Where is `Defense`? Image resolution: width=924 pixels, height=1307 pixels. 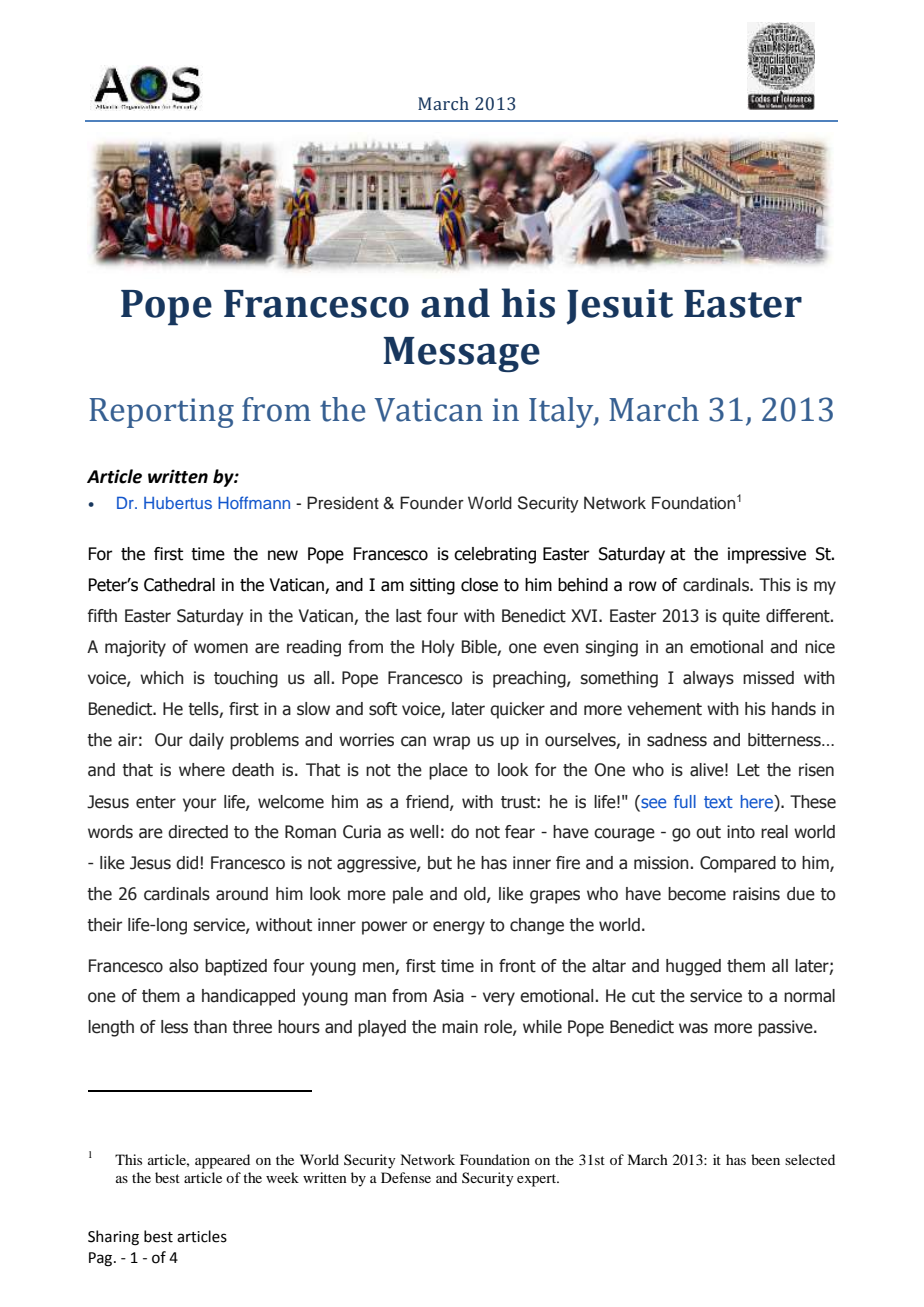
Defense is located at coordinates (406, 1177).
